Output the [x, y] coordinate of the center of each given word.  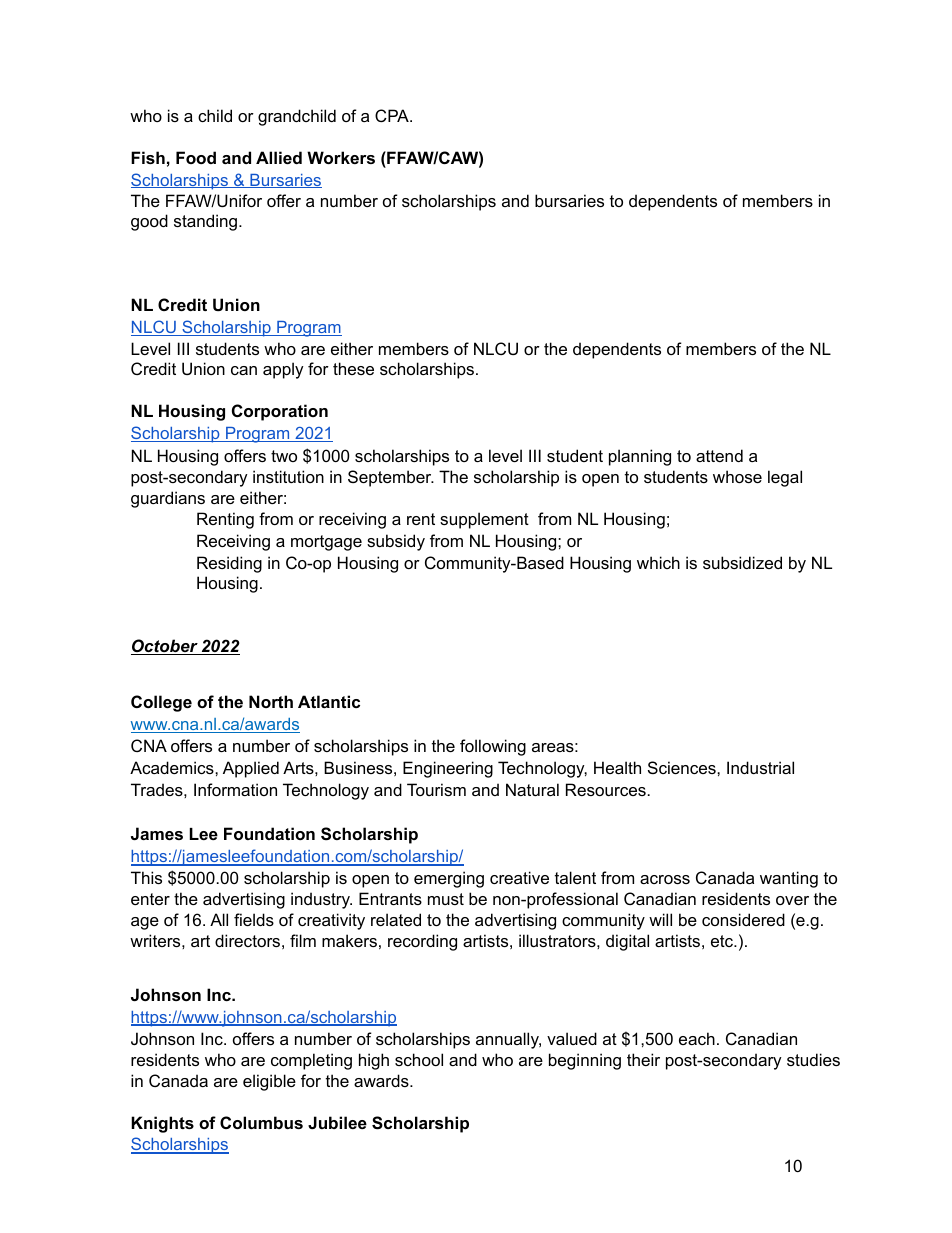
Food [196, 157]
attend [719, 455]
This [146, 877]
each [697, 1038]
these [353, 368]
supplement [484, 520]
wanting [789, 879]
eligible [269, 1082]
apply [283, 370]
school [419, 1059]
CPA [393, 115]
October [165, 647]
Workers [341, 157]
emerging [449, 879]
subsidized [742, 562]
